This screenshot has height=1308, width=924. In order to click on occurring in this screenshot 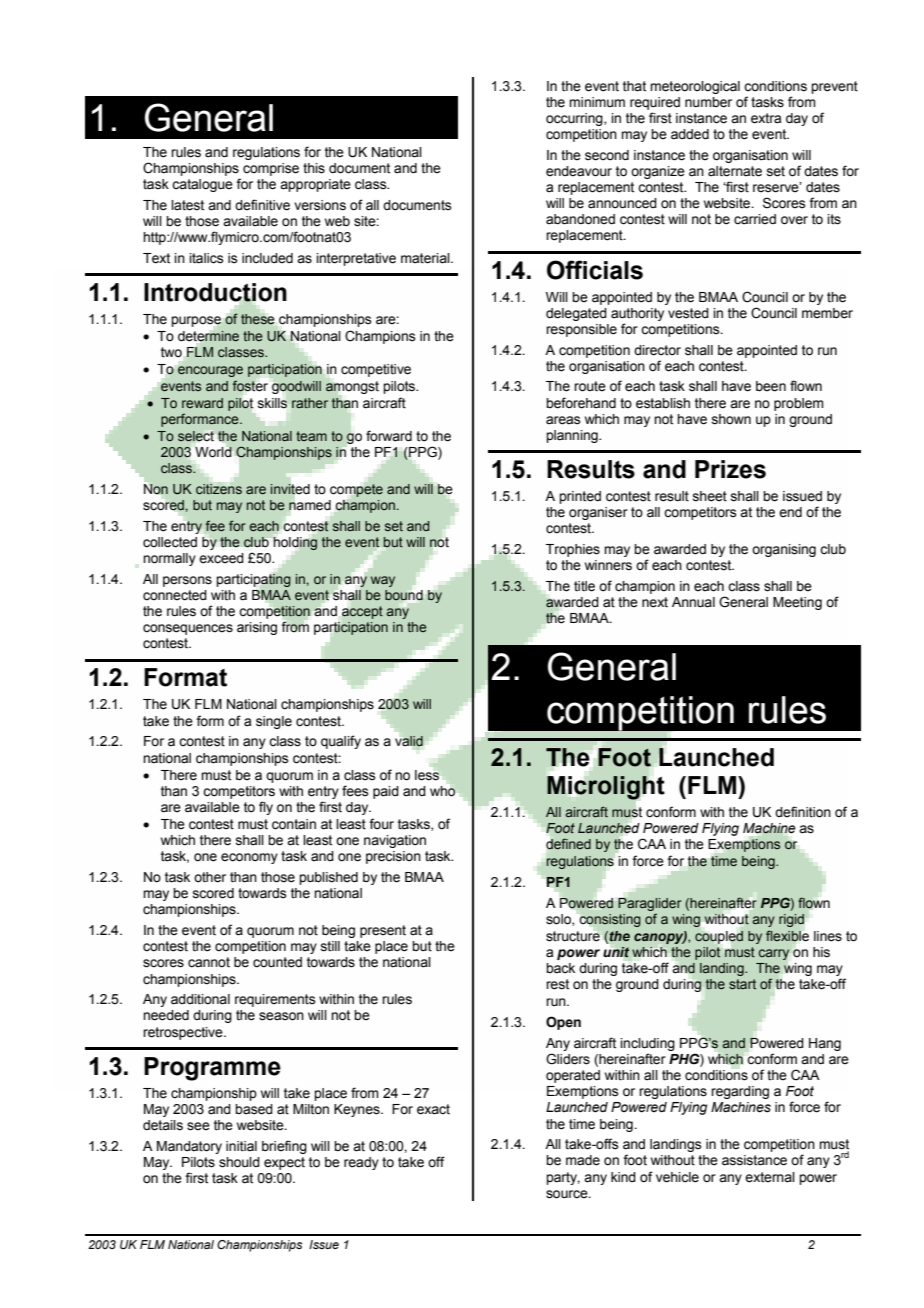, I will do `click(575, 119)`.
